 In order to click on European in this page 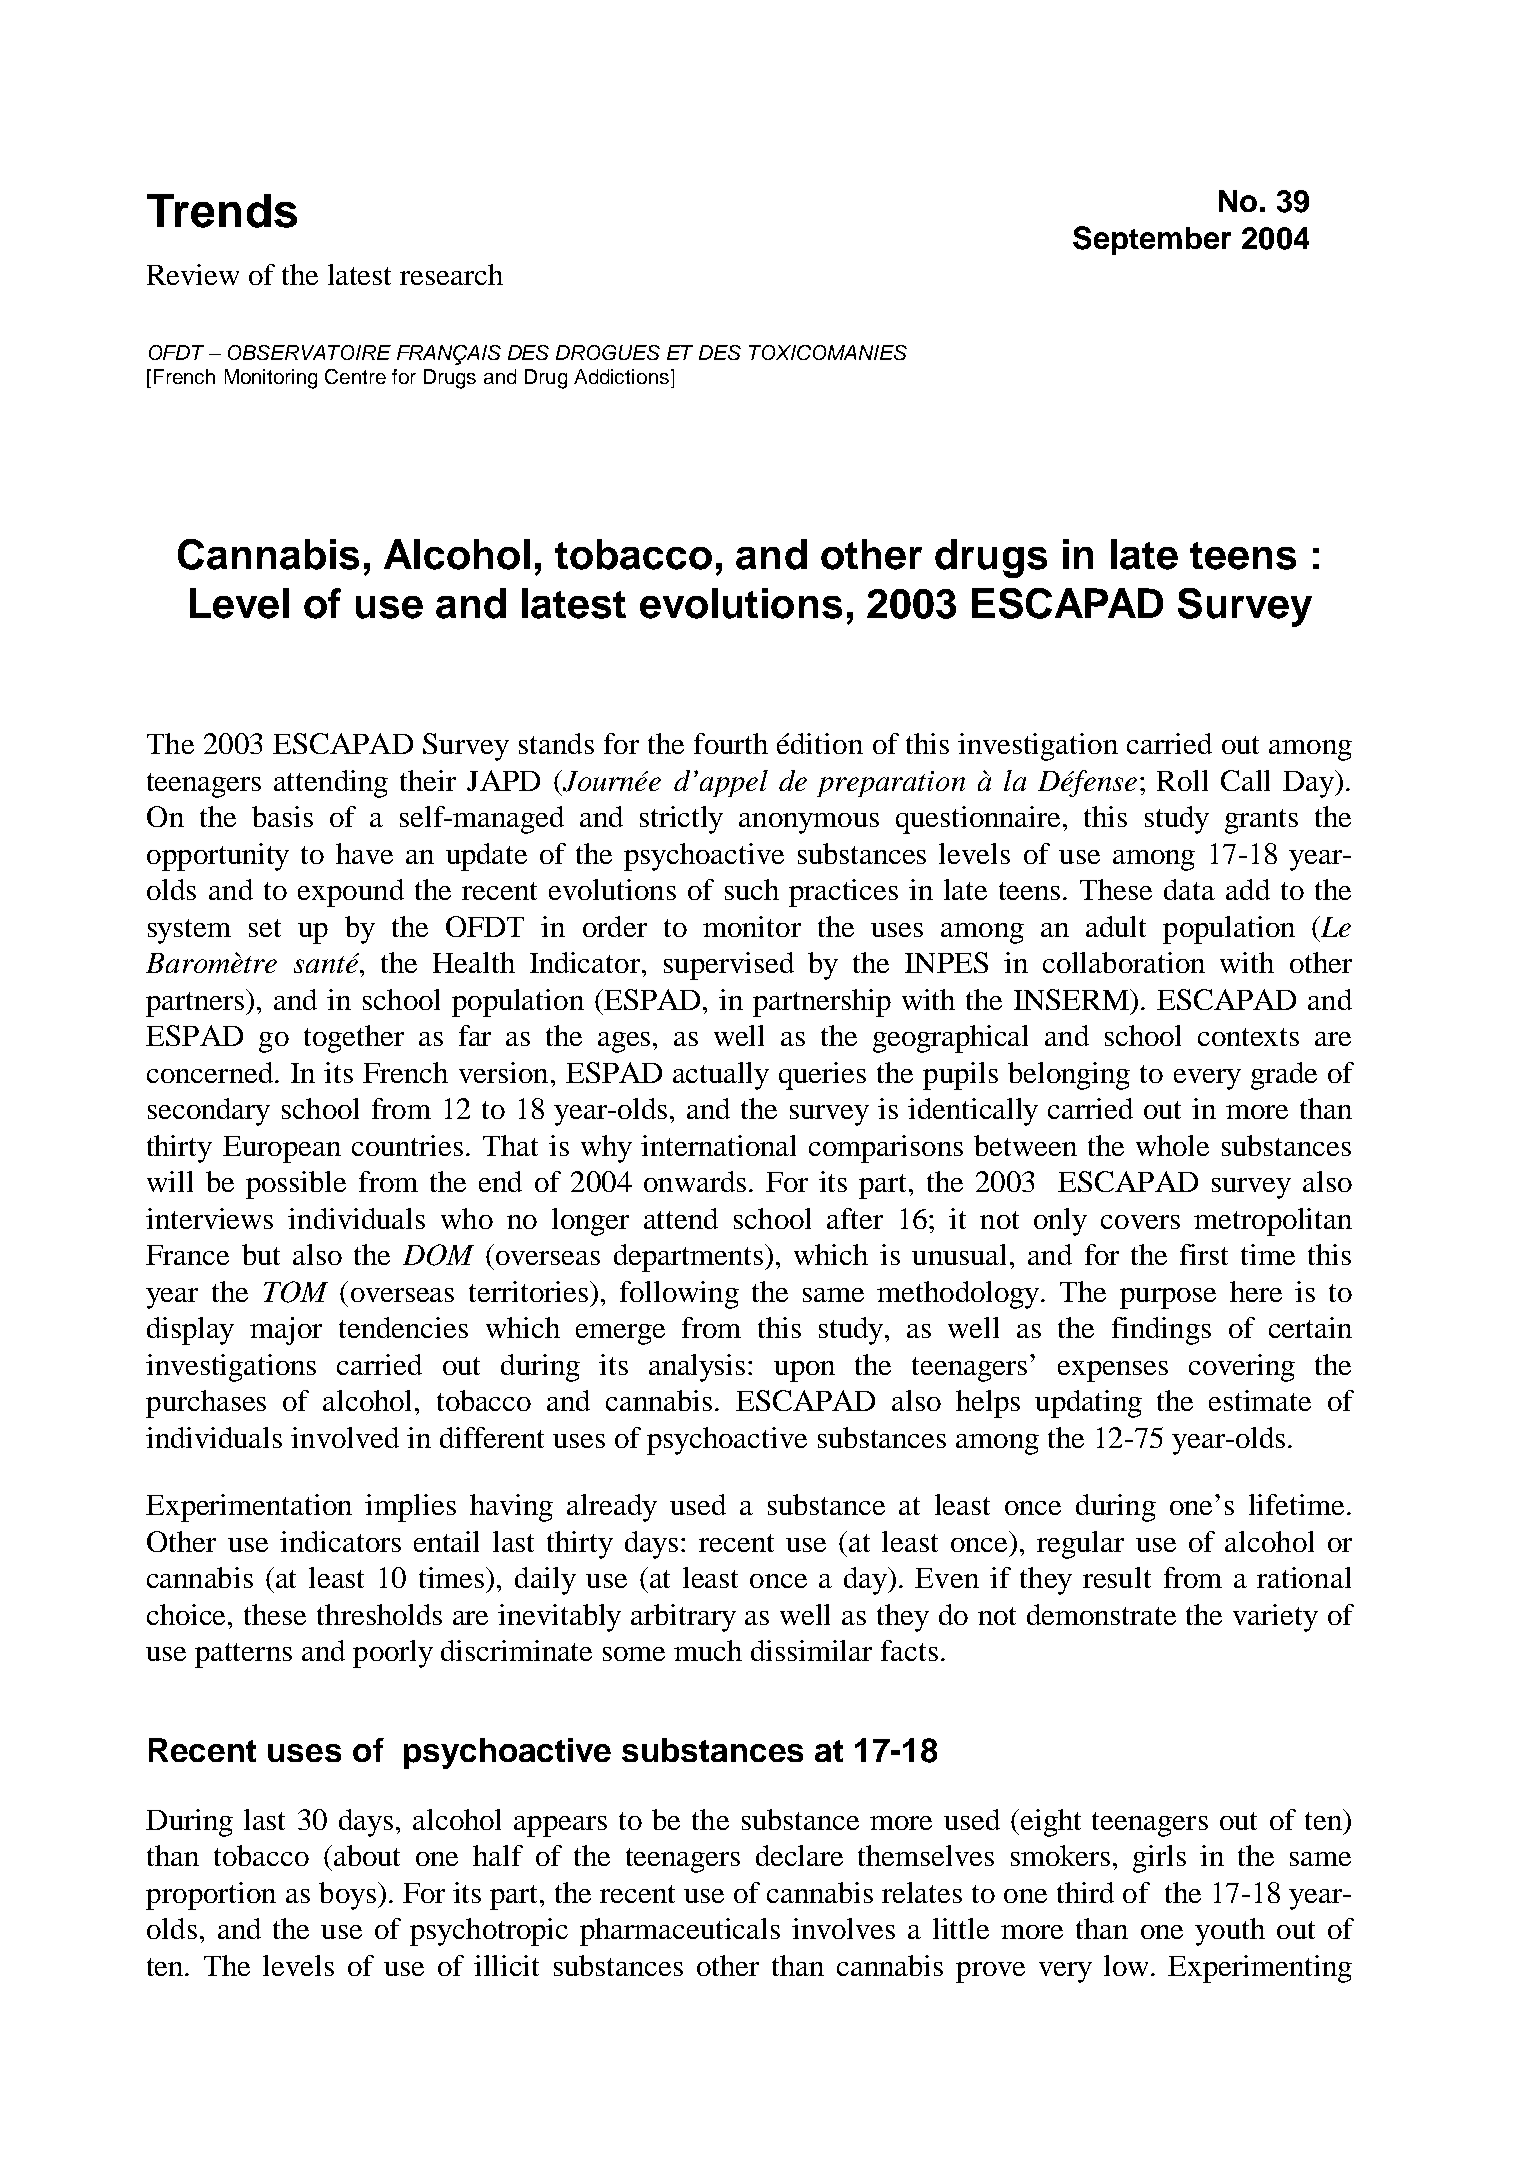, I will do `click(282, 1149)`.
